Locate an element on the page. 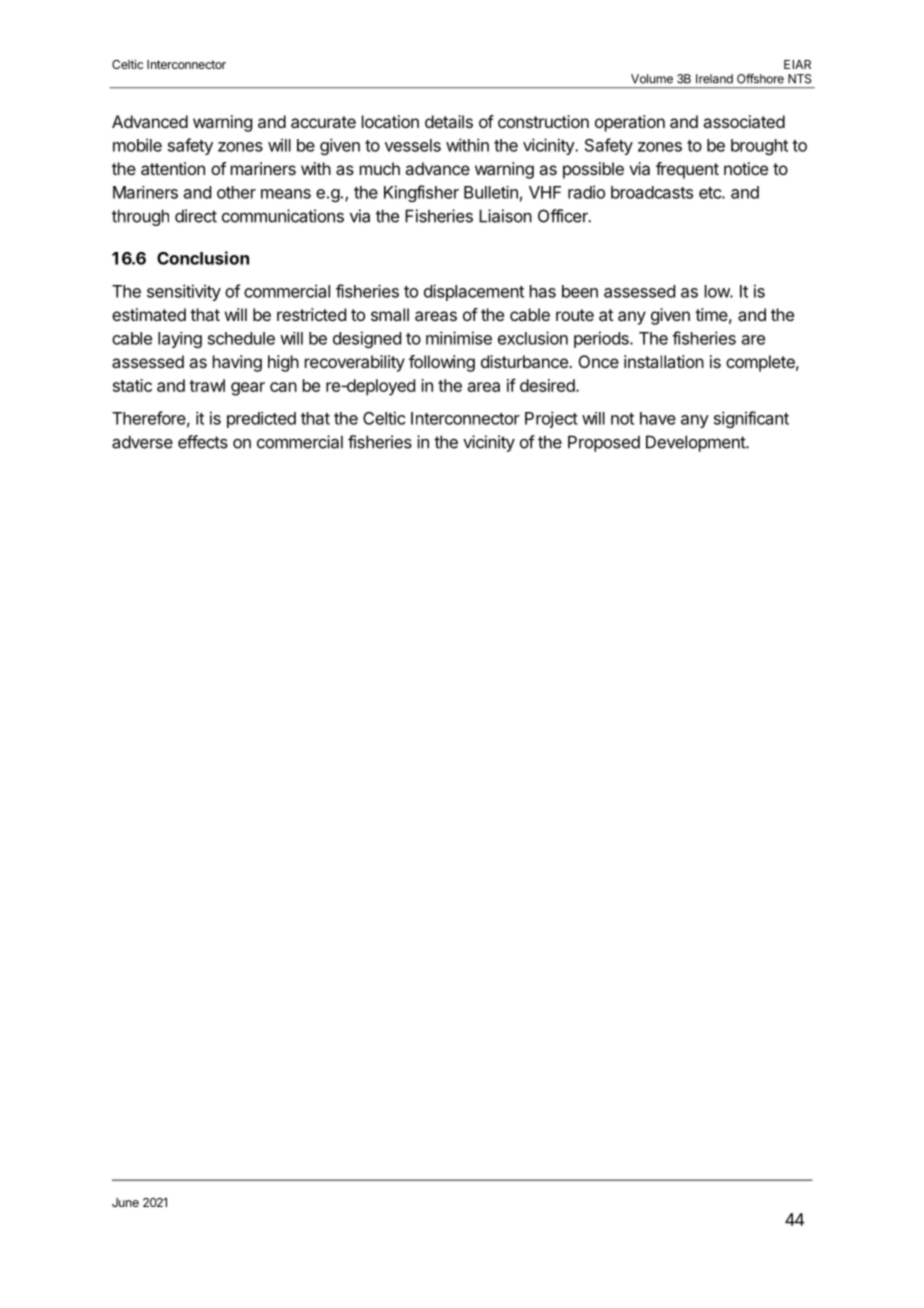 This document has height=1308, width=924. attention is located at coordinates (173, 168).
